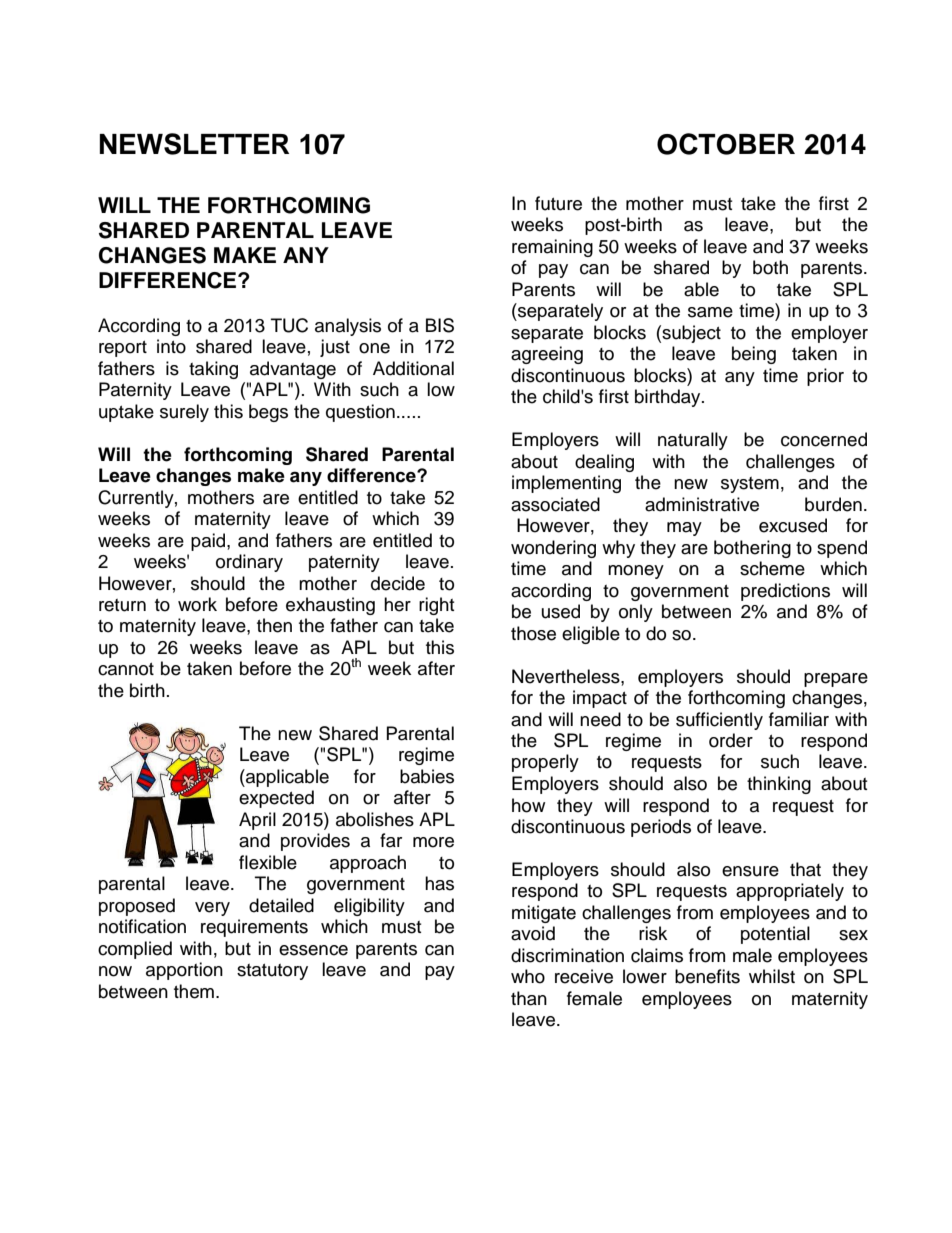 Image resolution: width=952 pixels, height=1233 pixels. I want to click on agreeing, so click(547, 355).
